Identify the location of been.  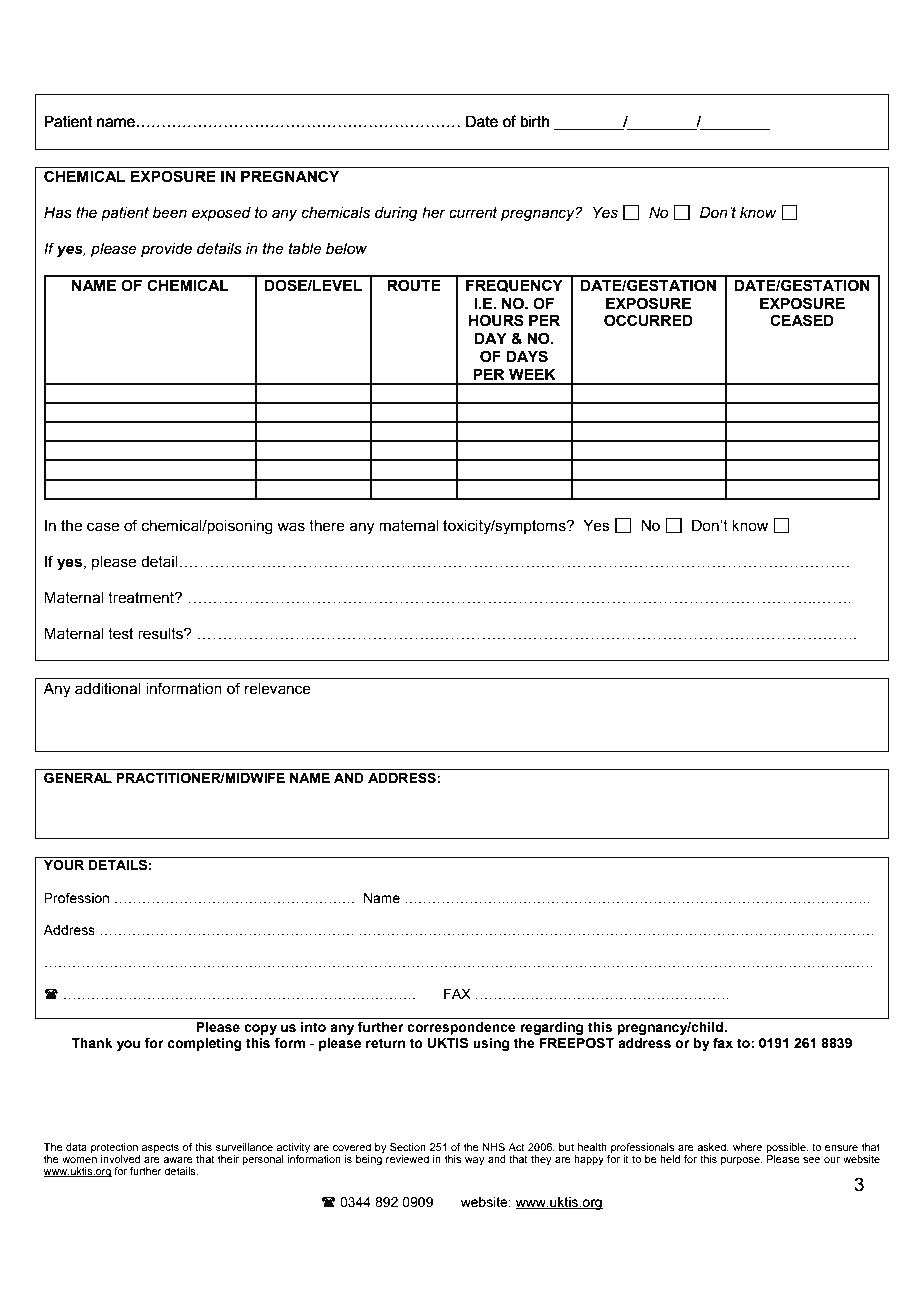
(170, 213).
